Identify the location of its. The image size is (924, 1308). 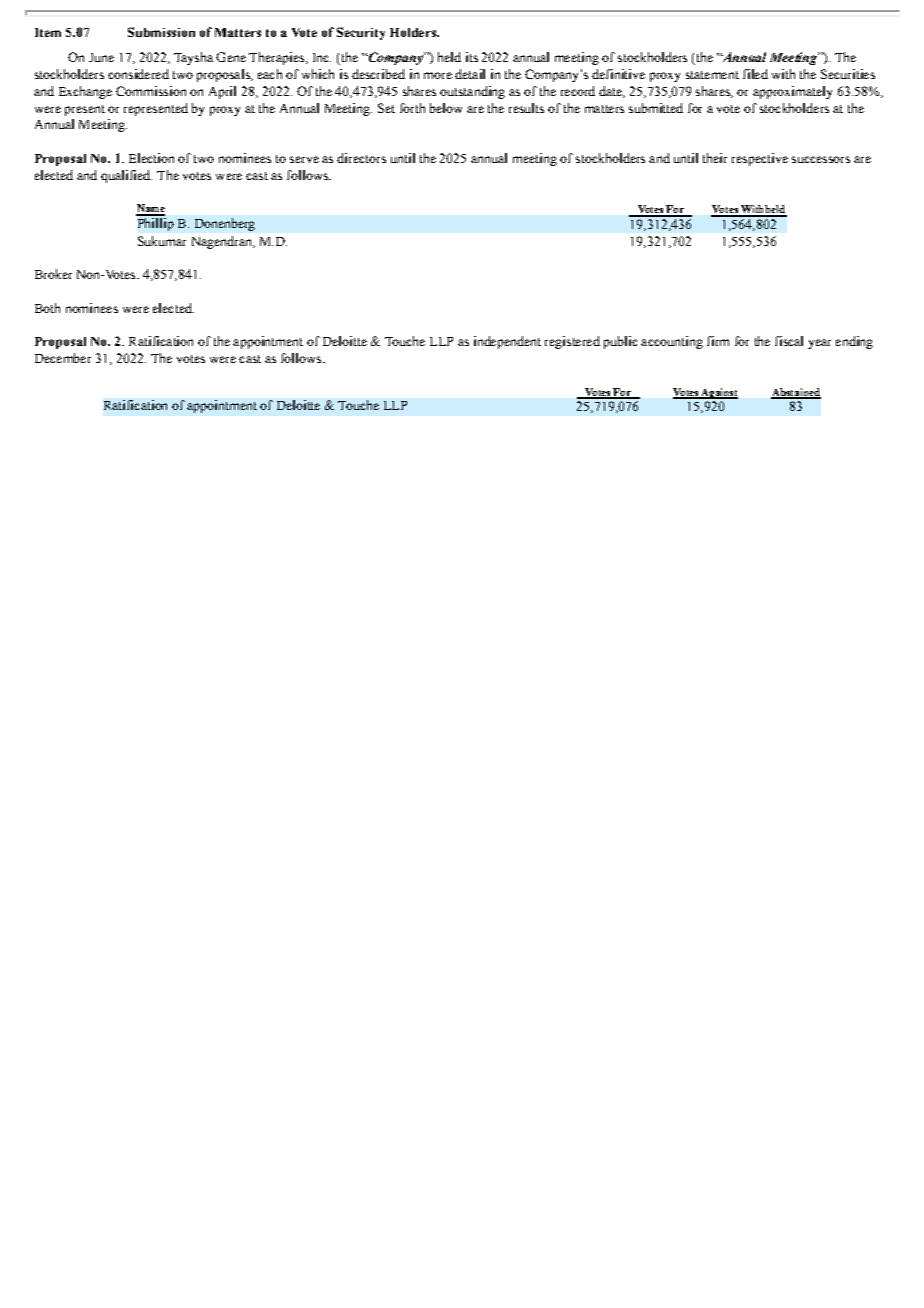
(472, 57).
